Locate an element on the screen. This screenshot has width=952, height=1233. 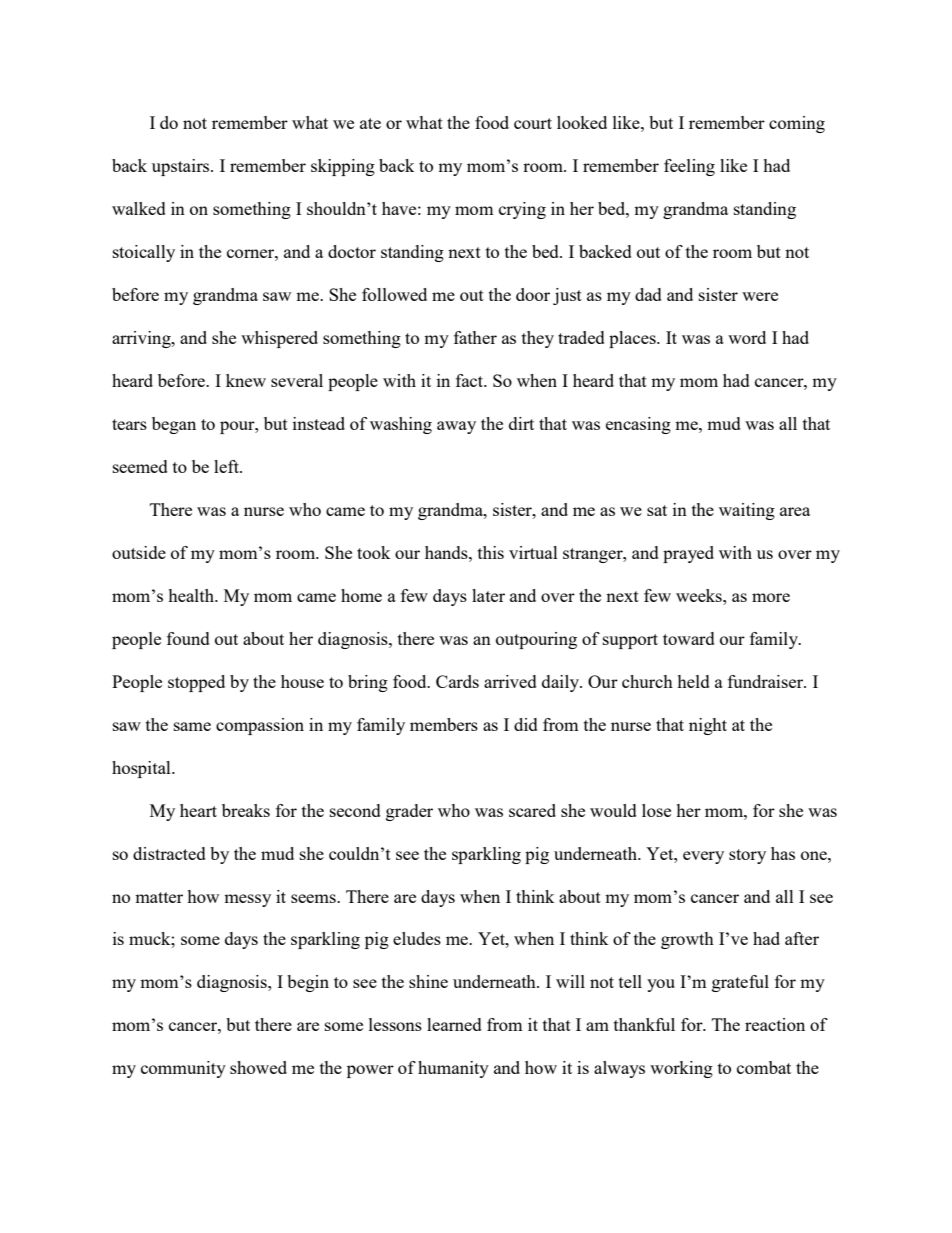
upstairs is located at coordinates (182, 167).
